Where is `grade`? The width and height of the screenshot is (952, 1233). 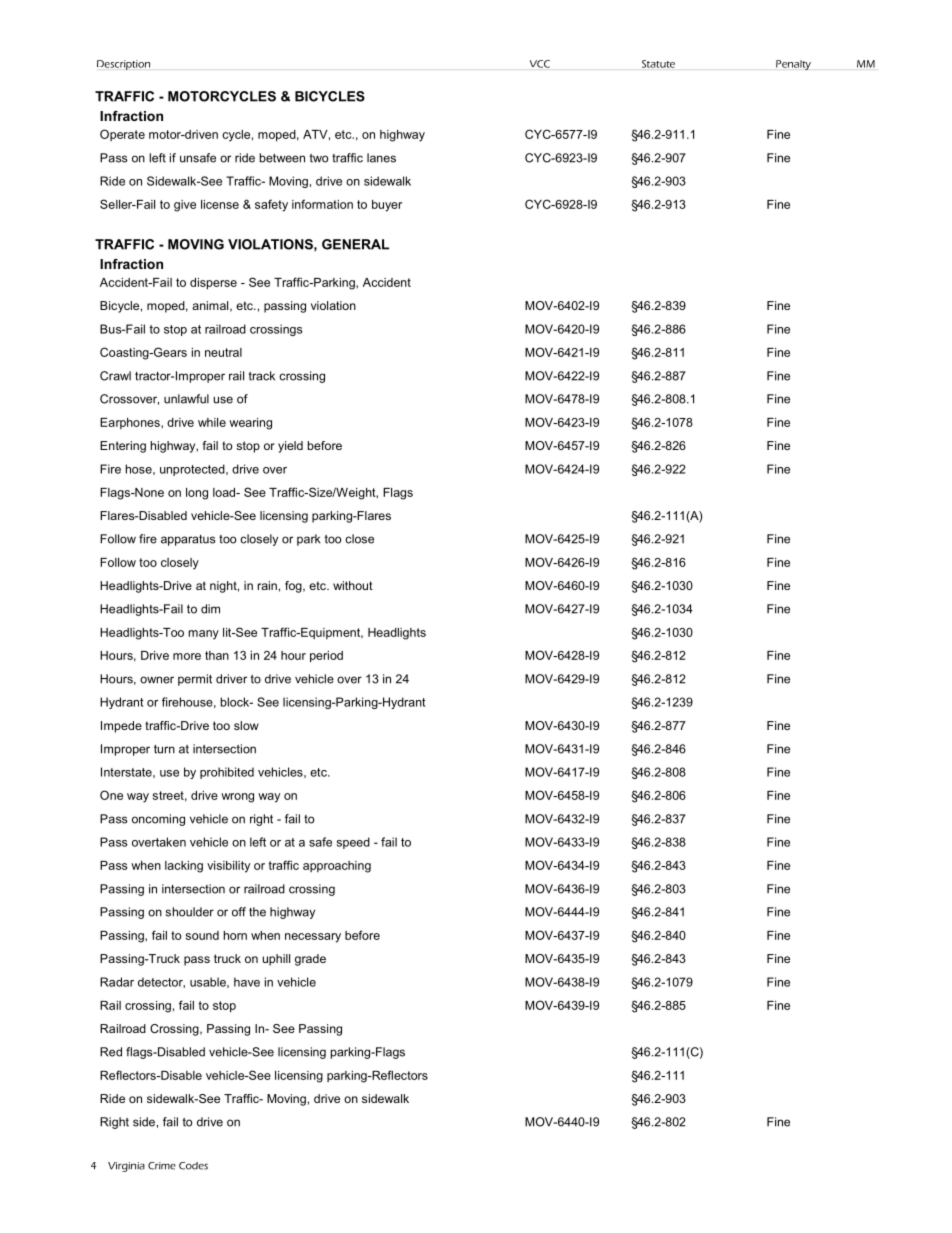 grade is located at coordinates (310, 960).
